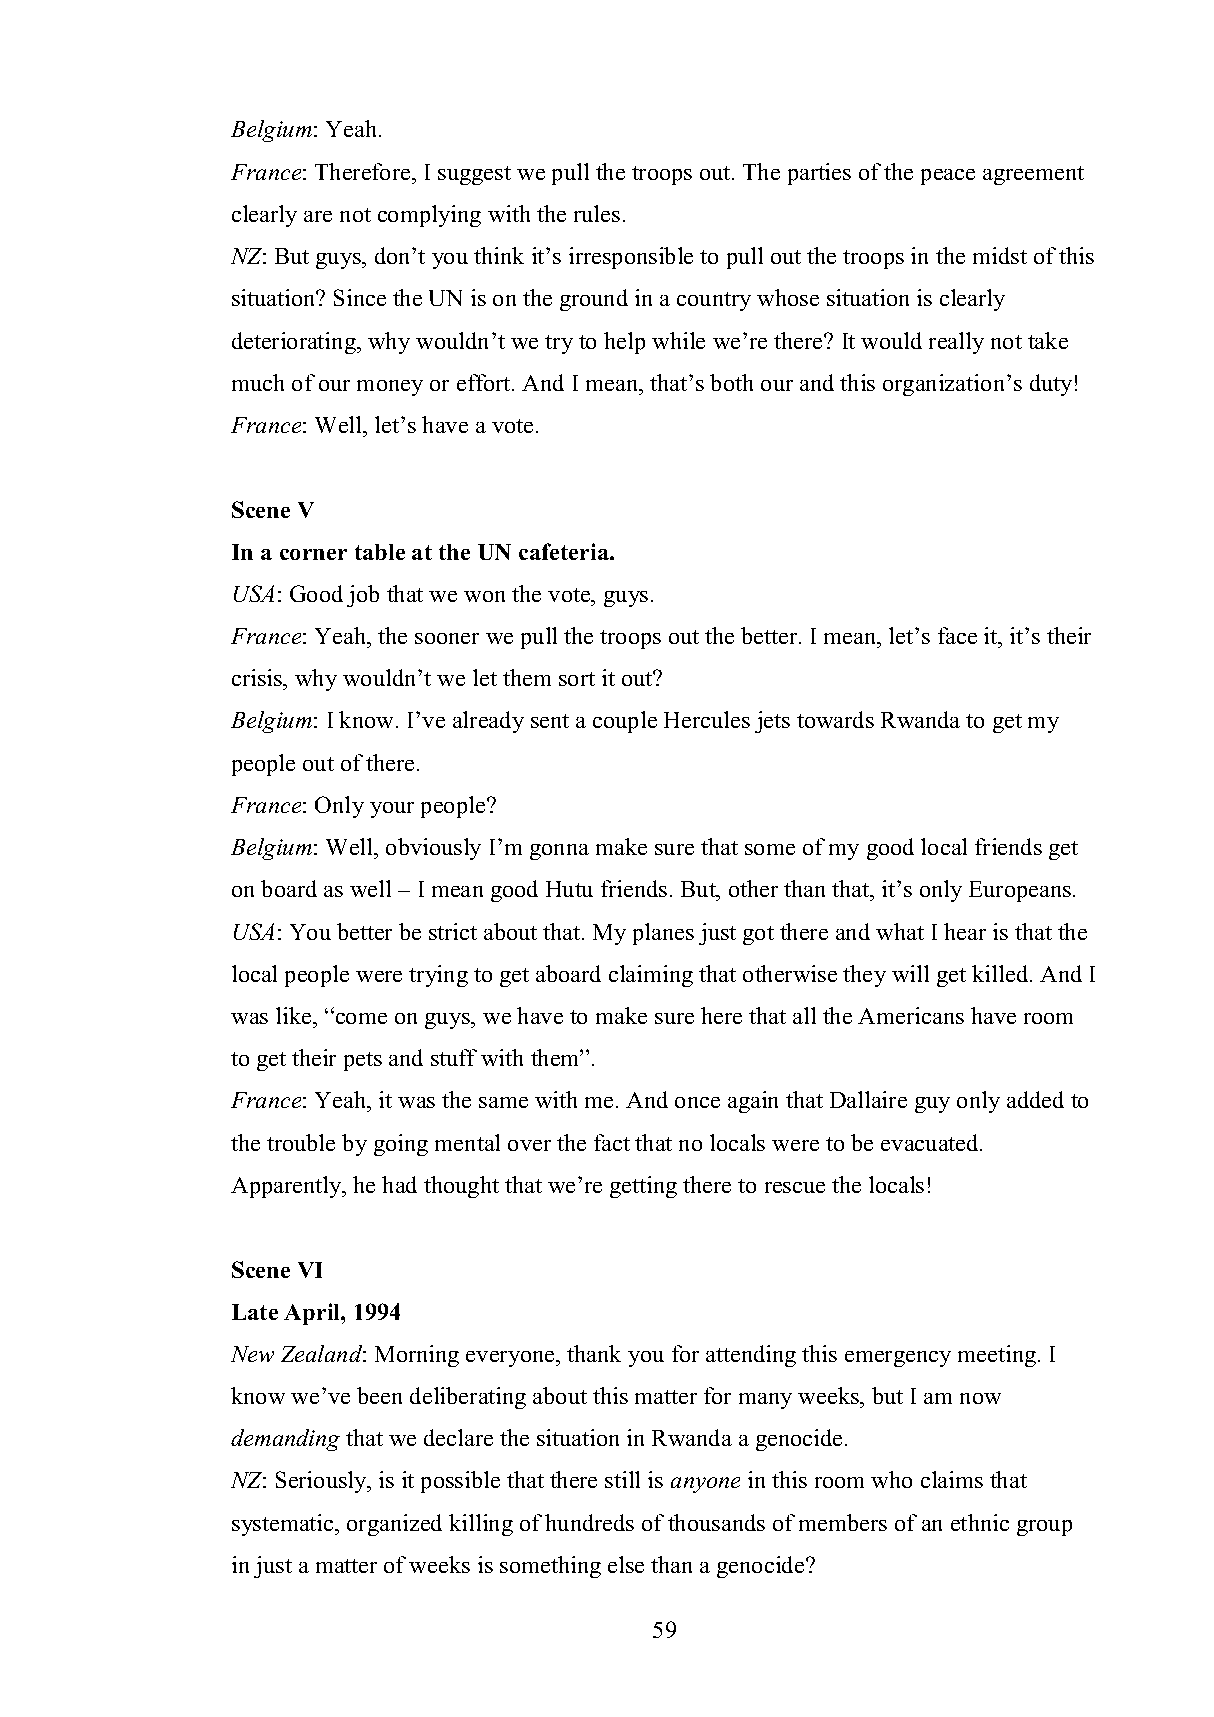 The image size is (1214, 1717). I want to click on face, so click(957, 635).
